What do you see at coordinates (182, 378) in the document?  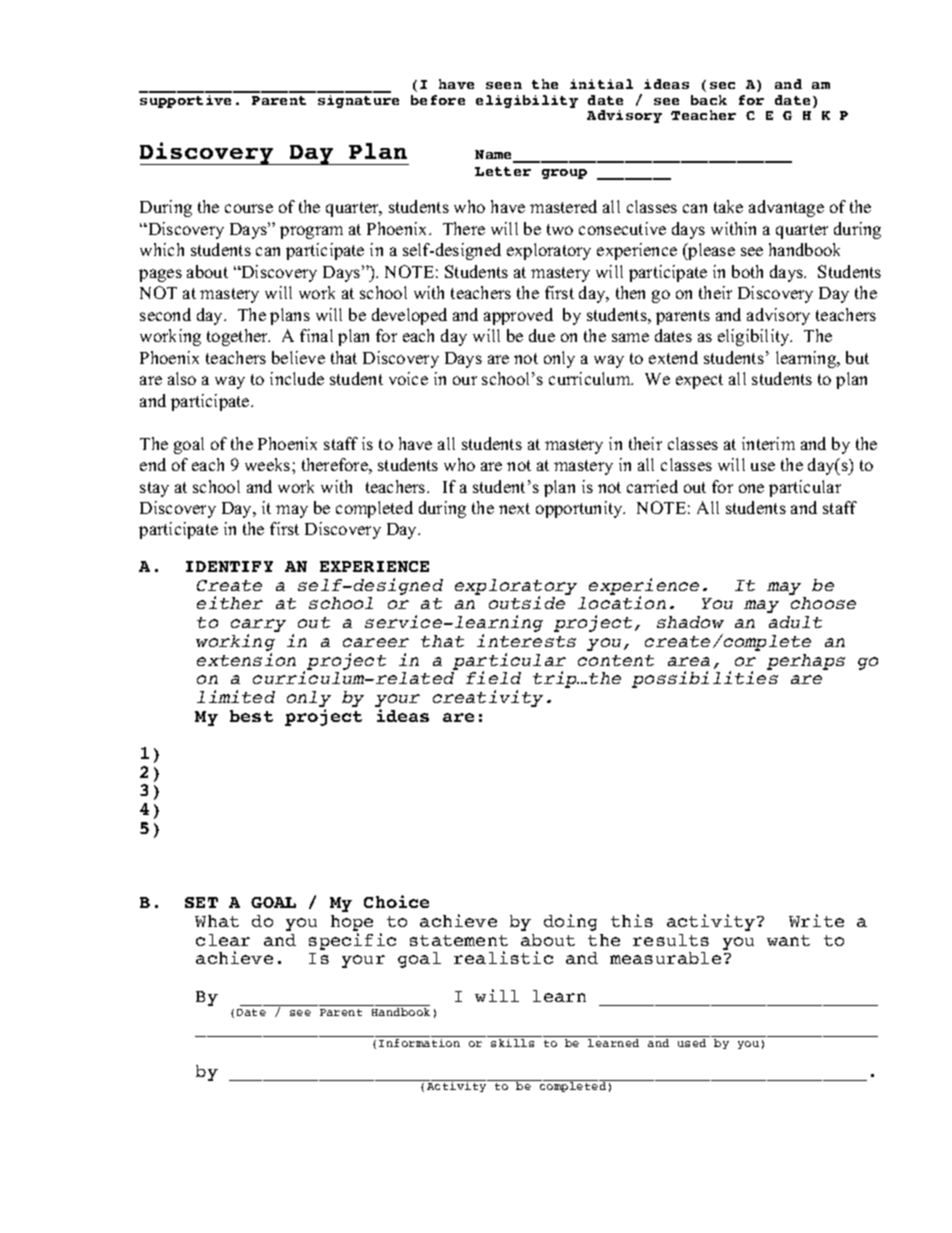 I see `also` at bounding box center [182, 378].
